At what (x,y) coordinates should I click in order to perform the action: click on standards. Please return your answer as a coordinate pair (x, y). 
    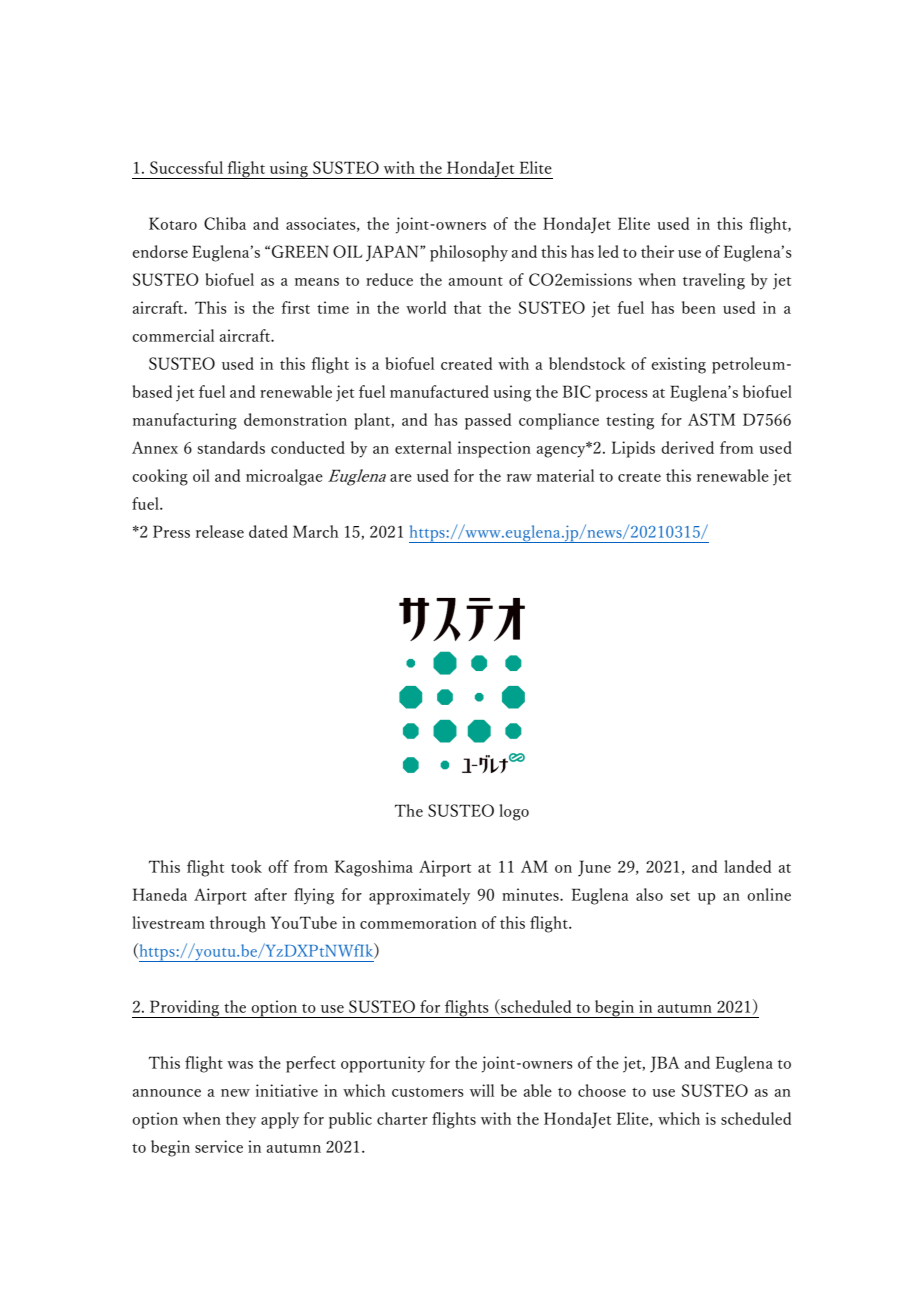
    Looking at the image, I should click on (231, 447).
